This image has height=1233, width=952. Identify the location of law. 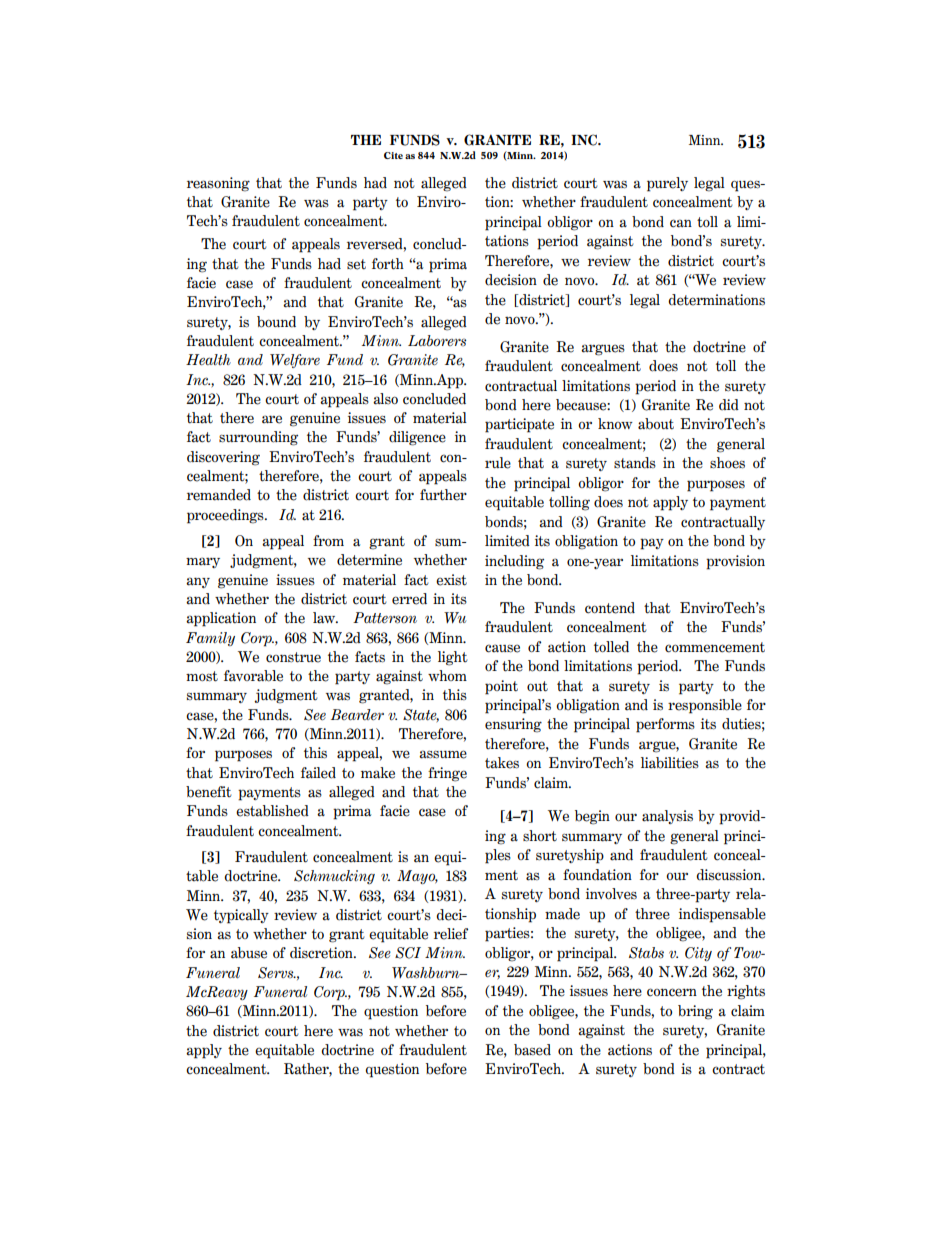
(325, 618).
